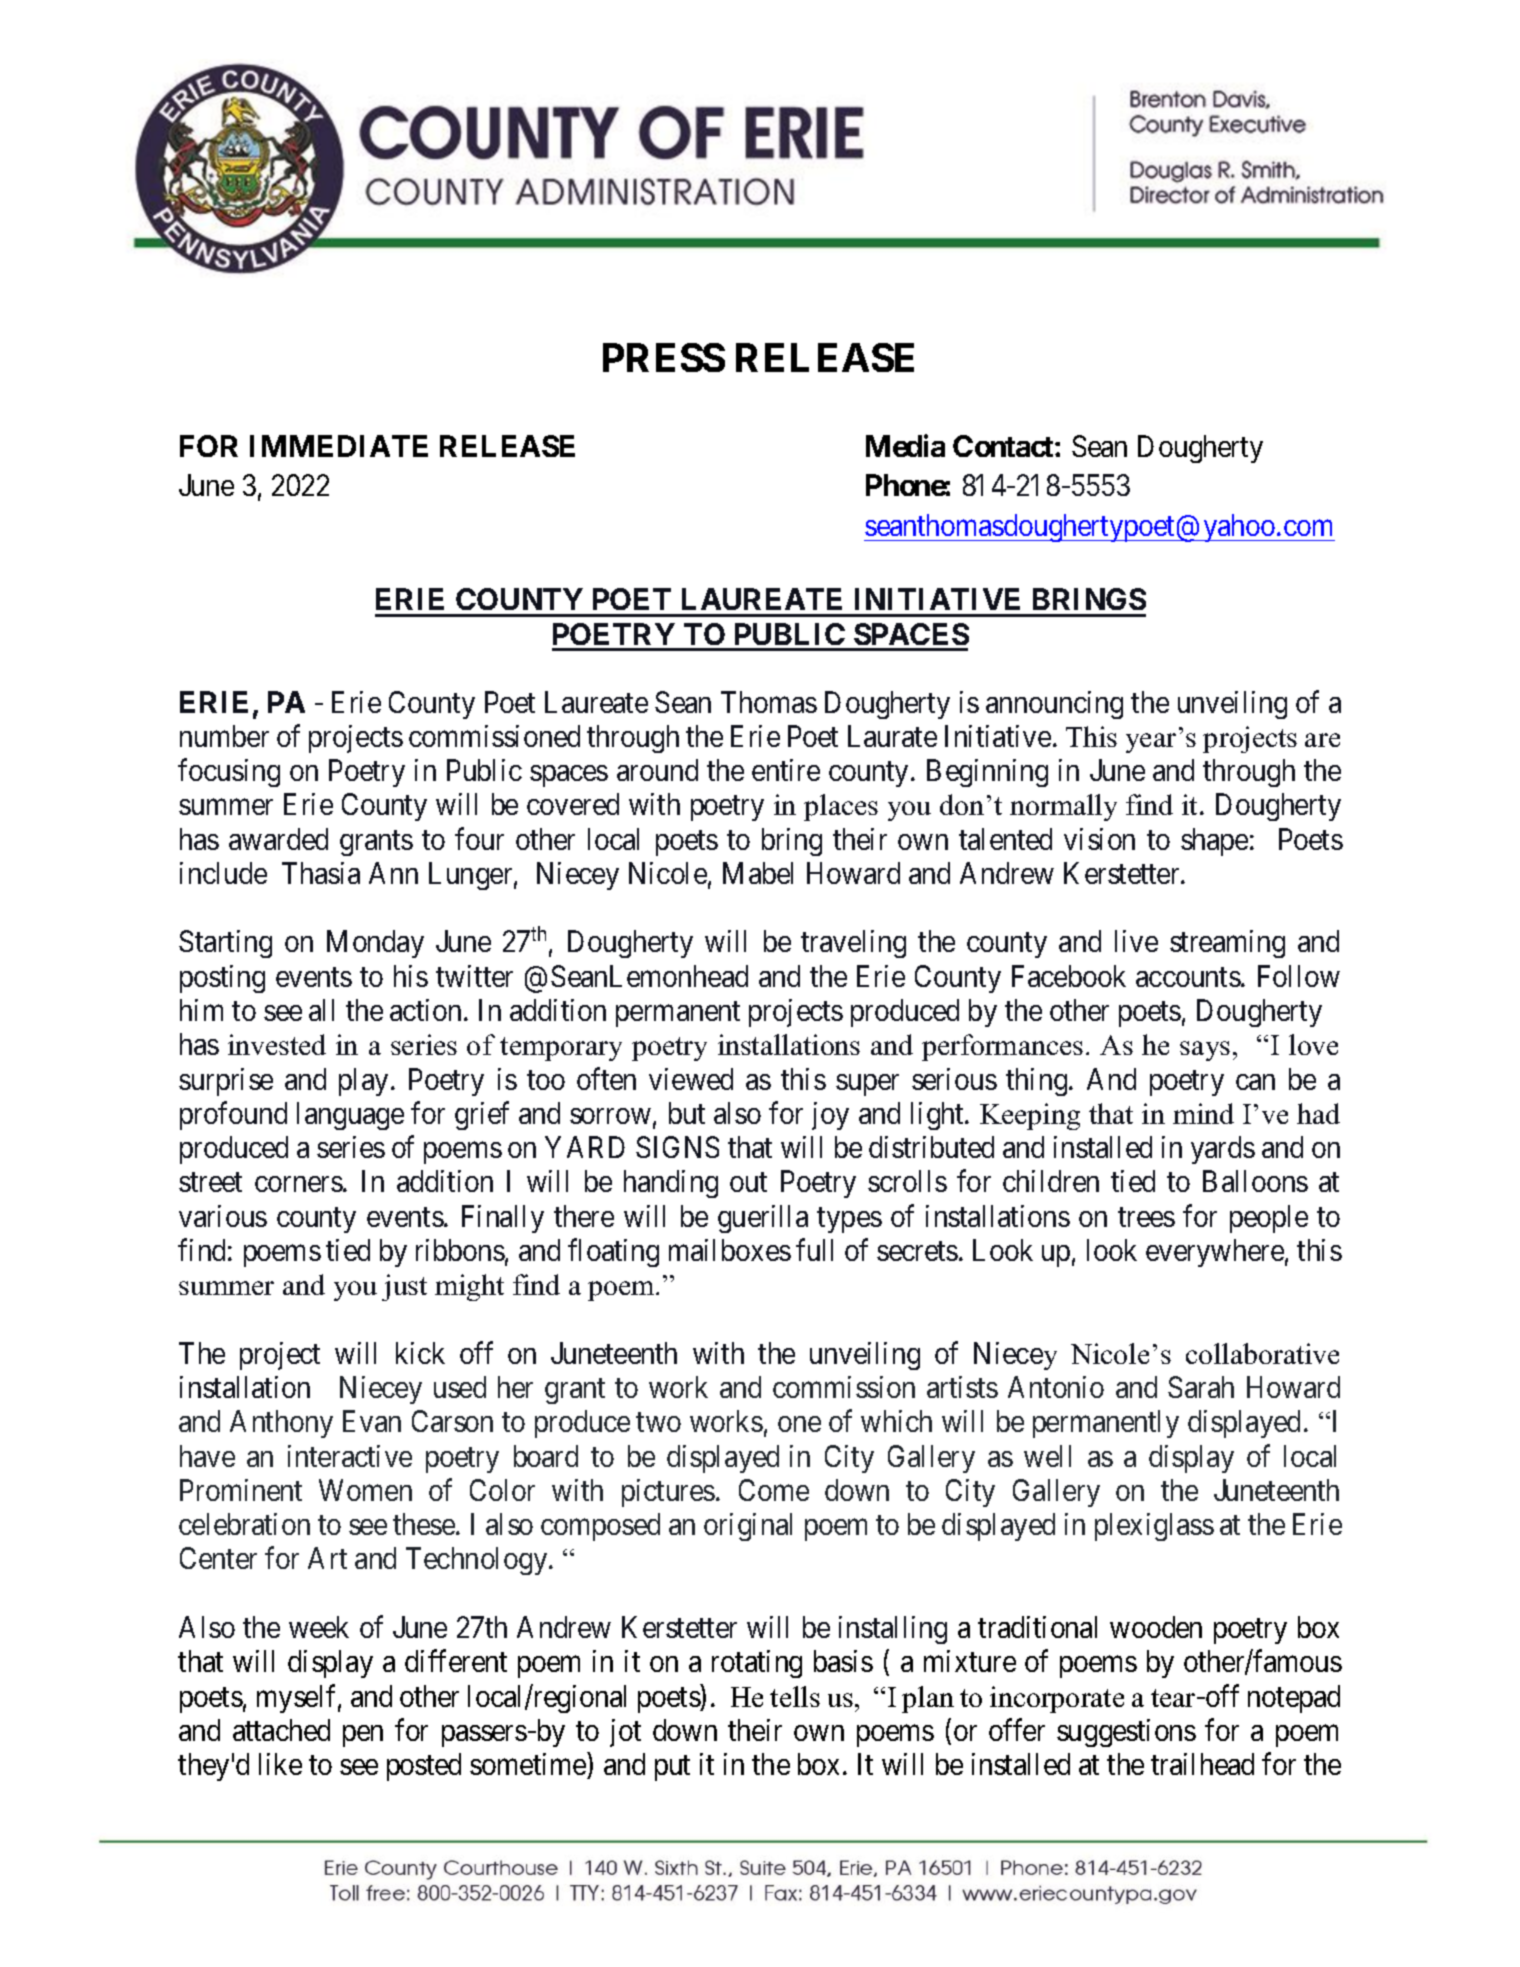 The image size is (1520, 1967). What do you see at coordinates (814, 1250) in the document?
I see `full` at bounding box center [814, 1250].
